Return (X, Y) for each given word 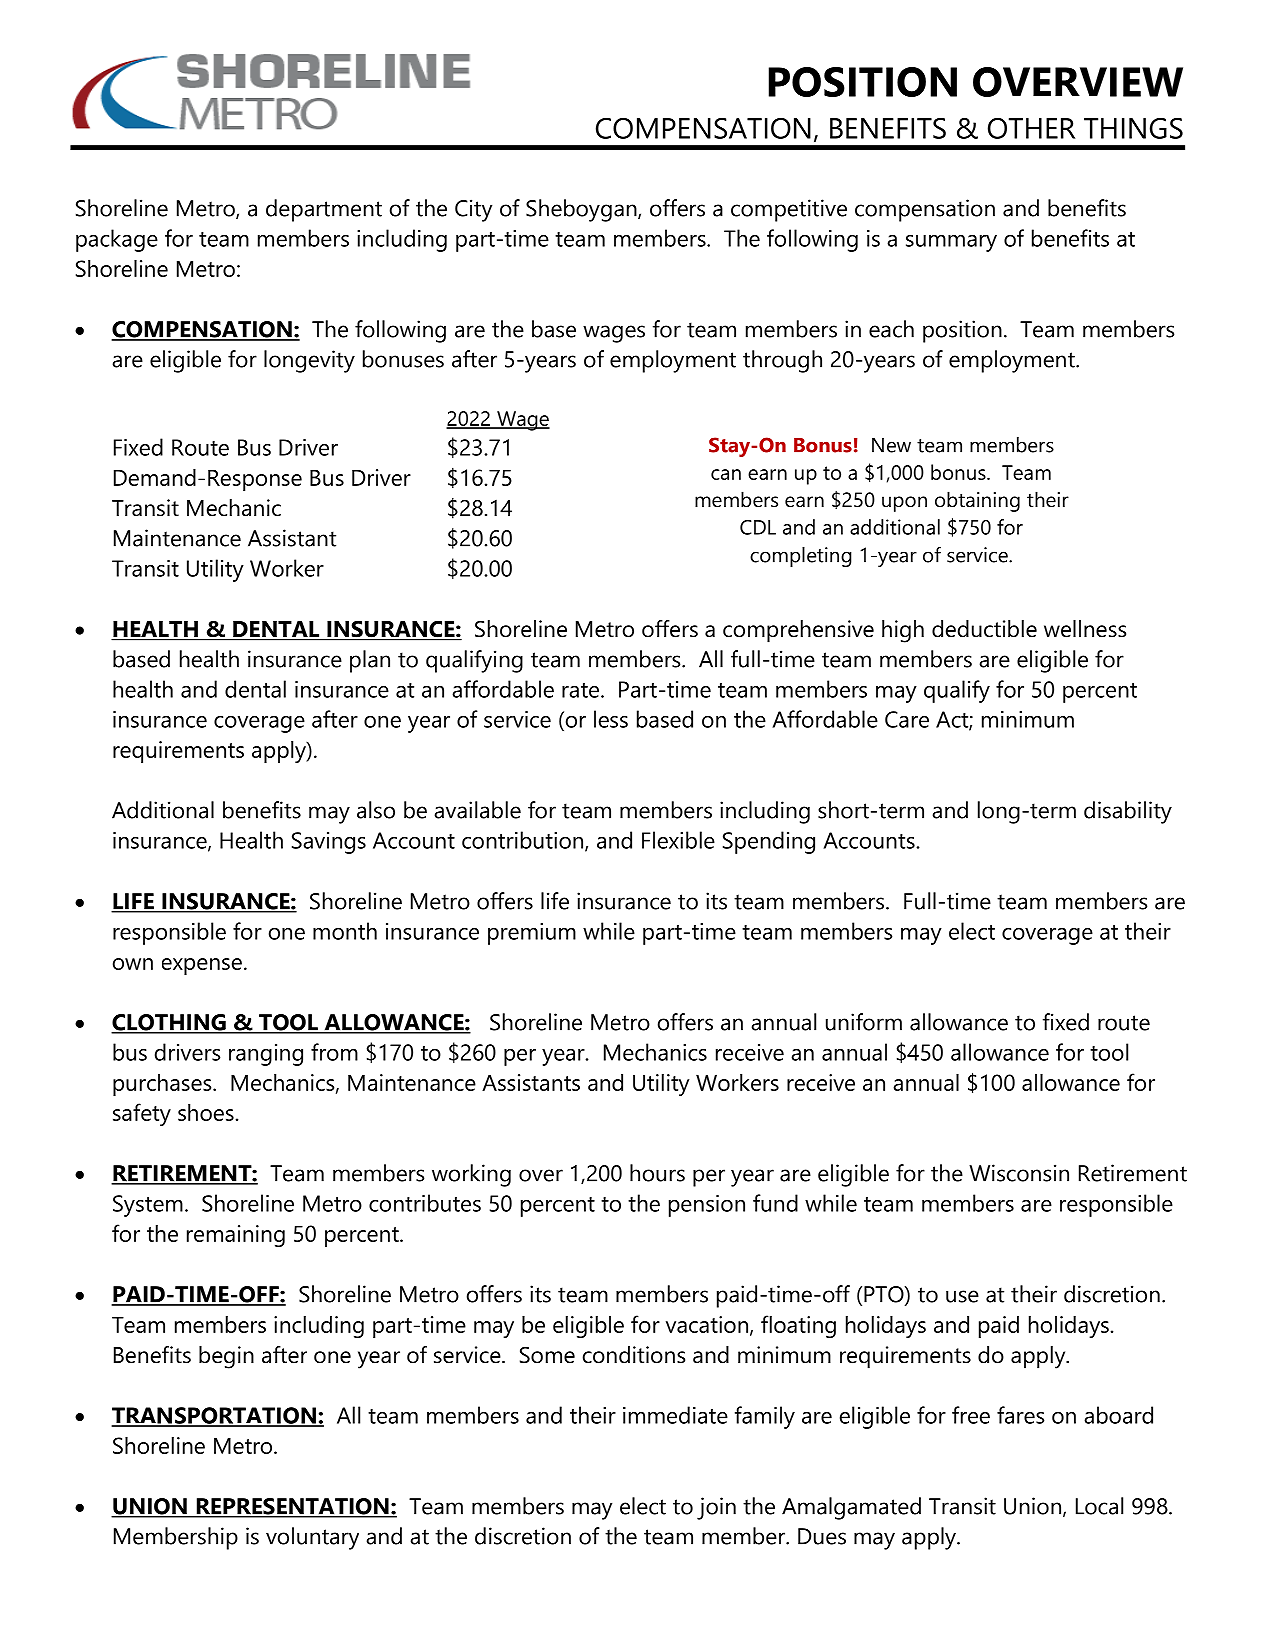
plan (370, 661)
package (117, 240)
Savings (329, 843)
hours (657, 1173)
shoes (206, 1112)
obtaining (977, 501)
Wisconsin (1019, 1173)
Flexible (678, 840)
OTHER (1031, 128)
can (726, 474)
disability (1128, 812)
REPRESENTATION (292, 1507)
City (473, 210)
